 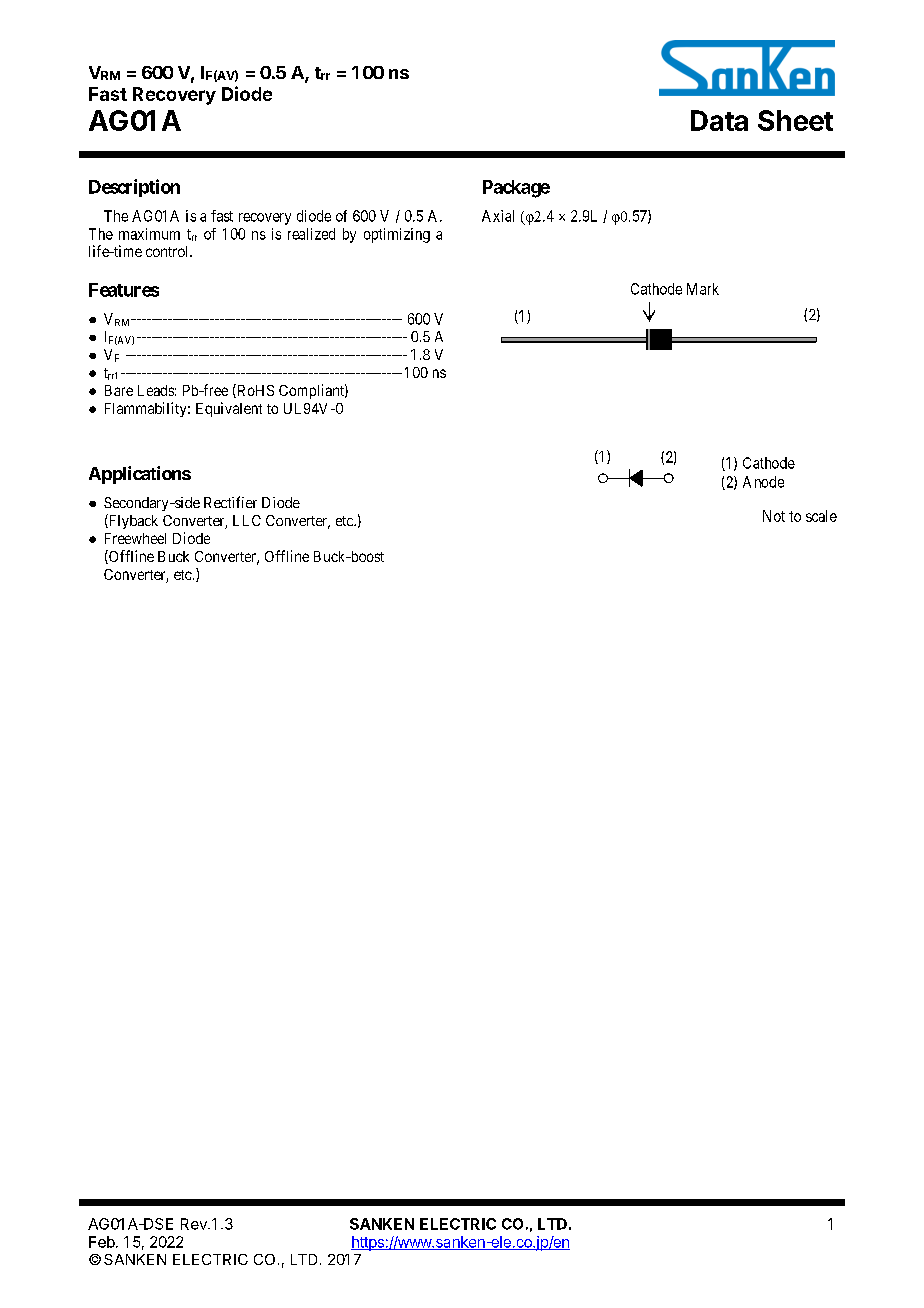 What do you see at coordinates (774, 516) in the document?
I see `Not` at bounding box center [774, 516].
